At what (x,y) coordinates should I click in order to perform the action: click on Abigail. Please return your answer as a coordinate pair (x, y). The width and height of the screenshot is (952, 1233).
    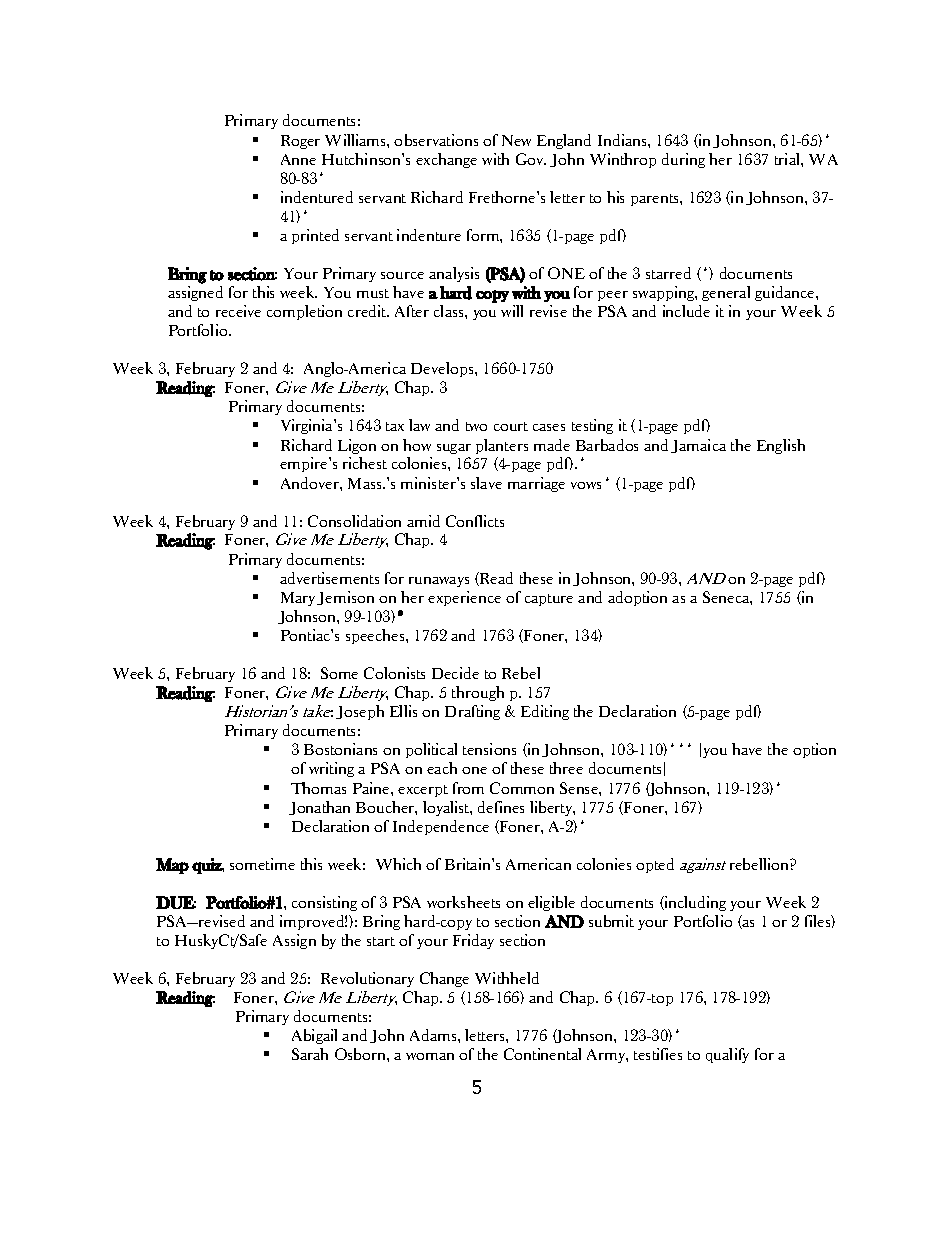
    Looking at the image, I should click on (314, 1036).
